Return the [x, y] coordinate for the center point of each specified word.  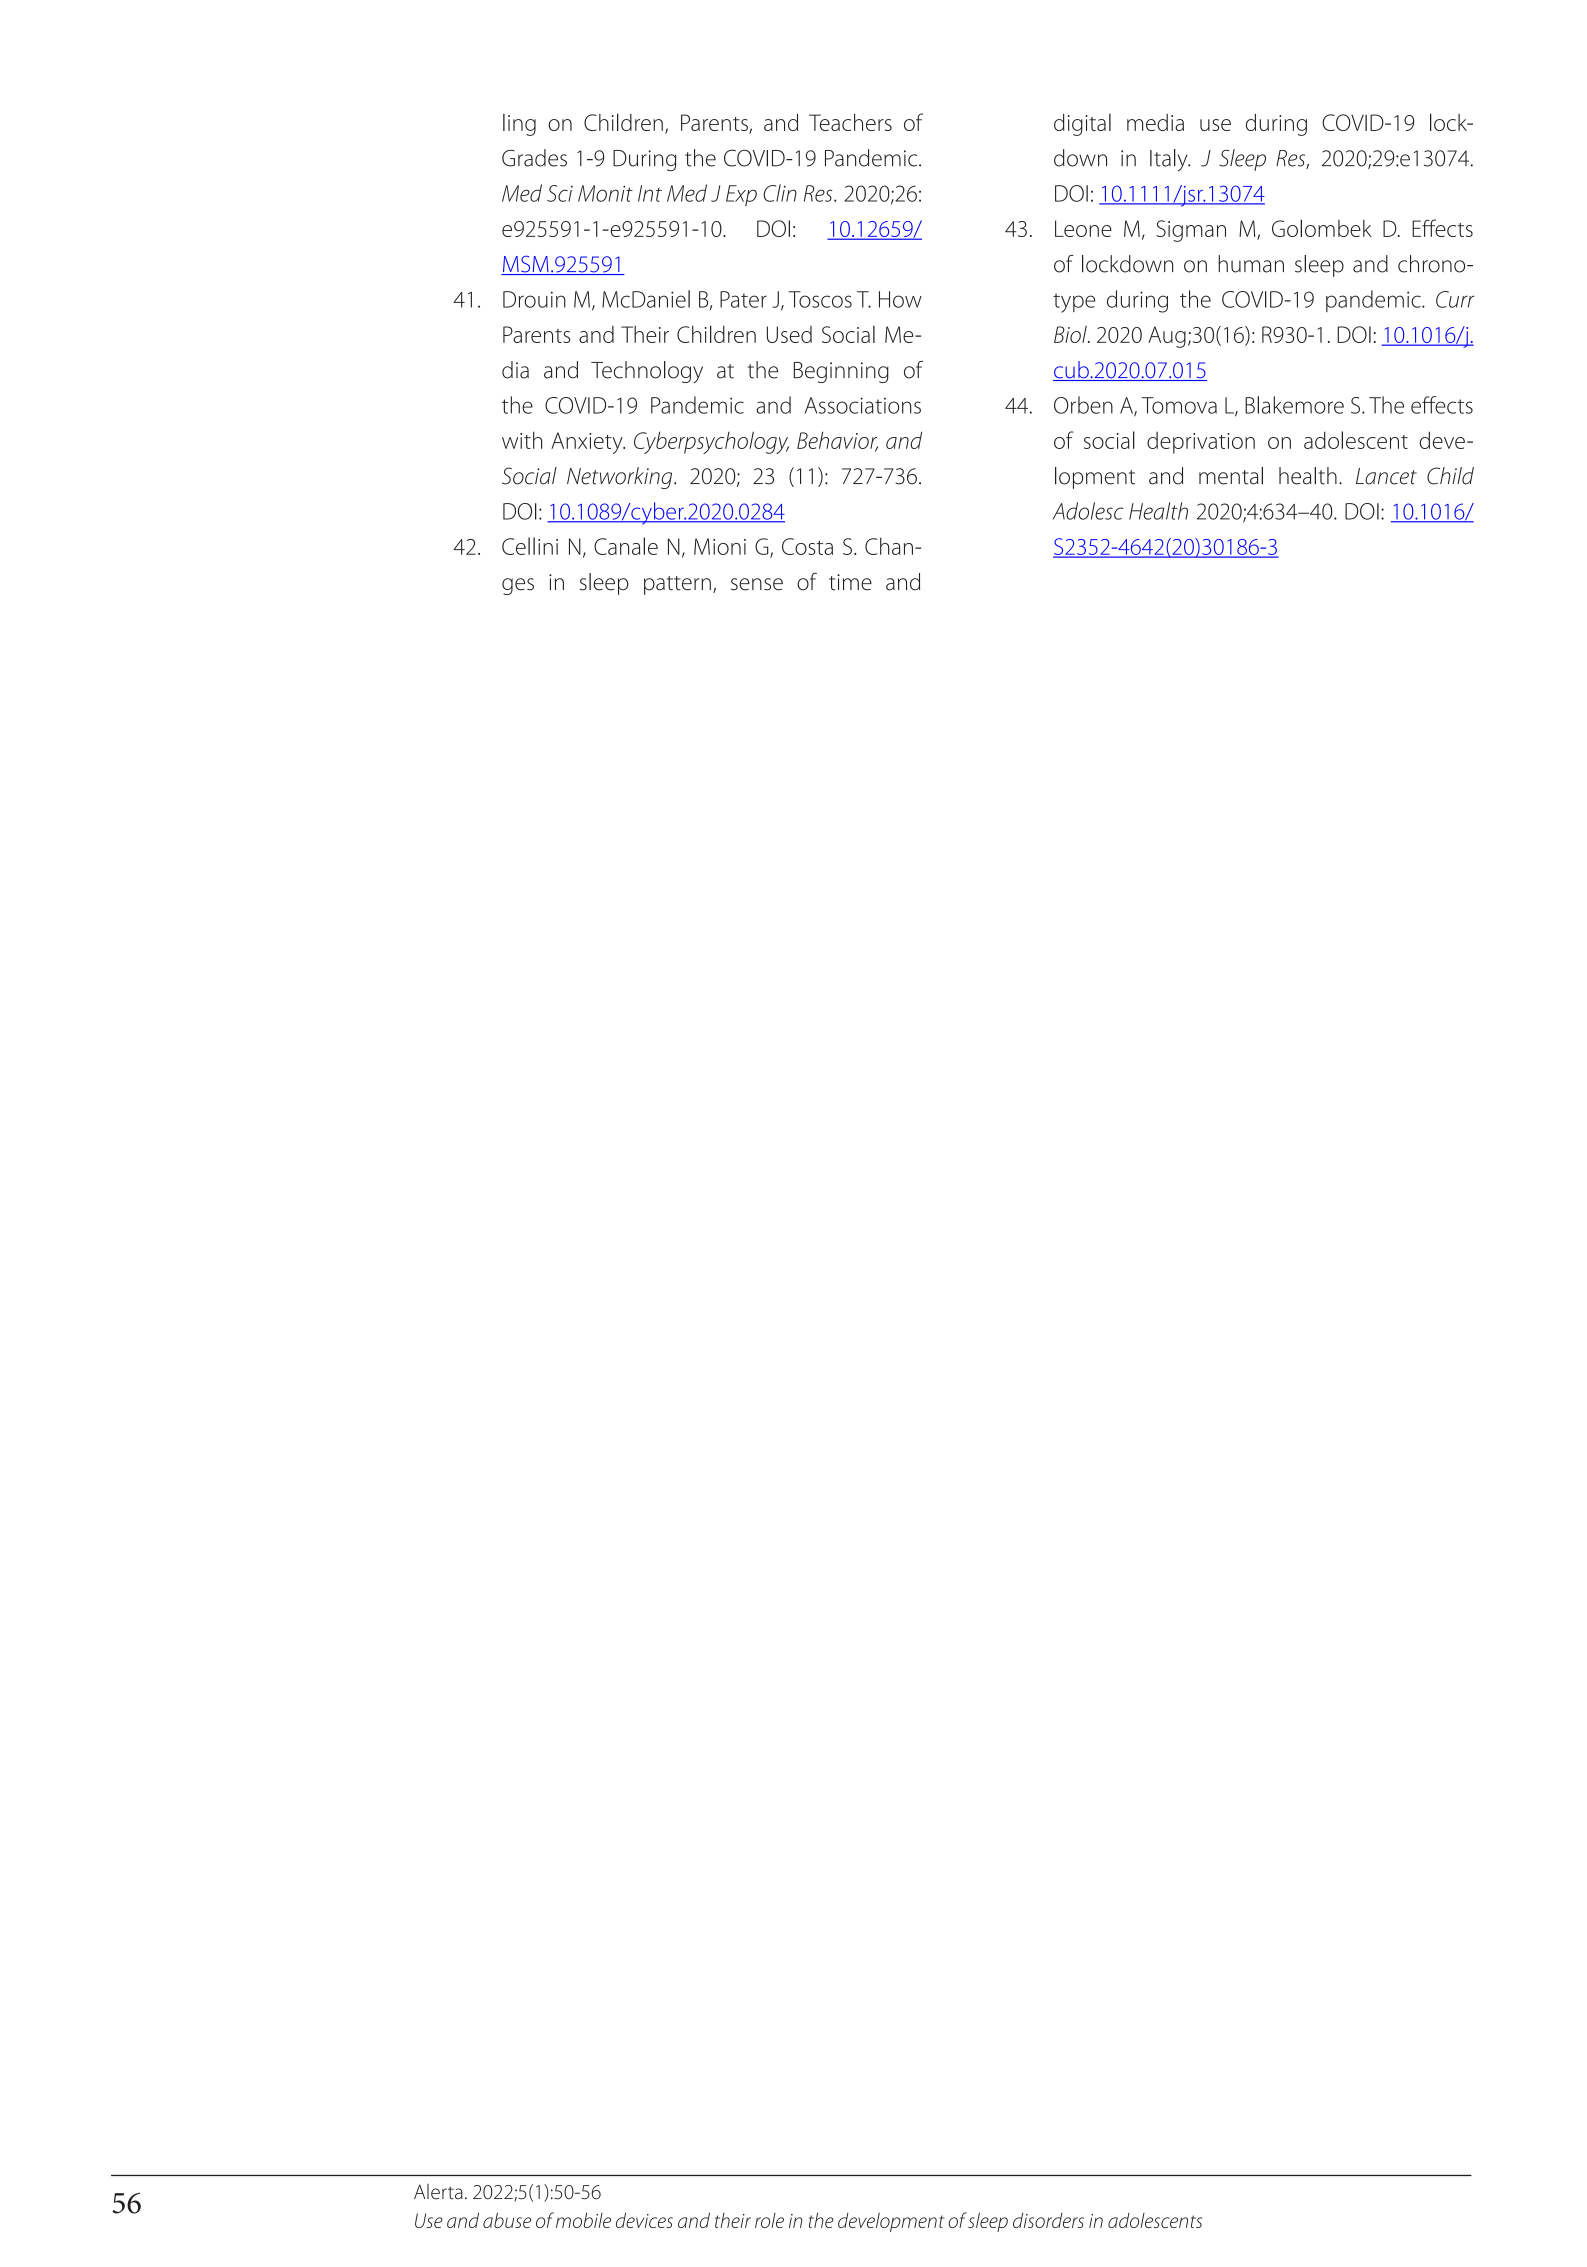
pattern [677, 585]
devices [644, 2220]
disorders [1048, 2220]
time [850, 582]
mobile [583, 2220]
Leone [1083, 228]
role [769, 2220]
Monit [605, 193]
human [1251, 264]
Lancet [1386, 476]
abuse [507, 2220]
